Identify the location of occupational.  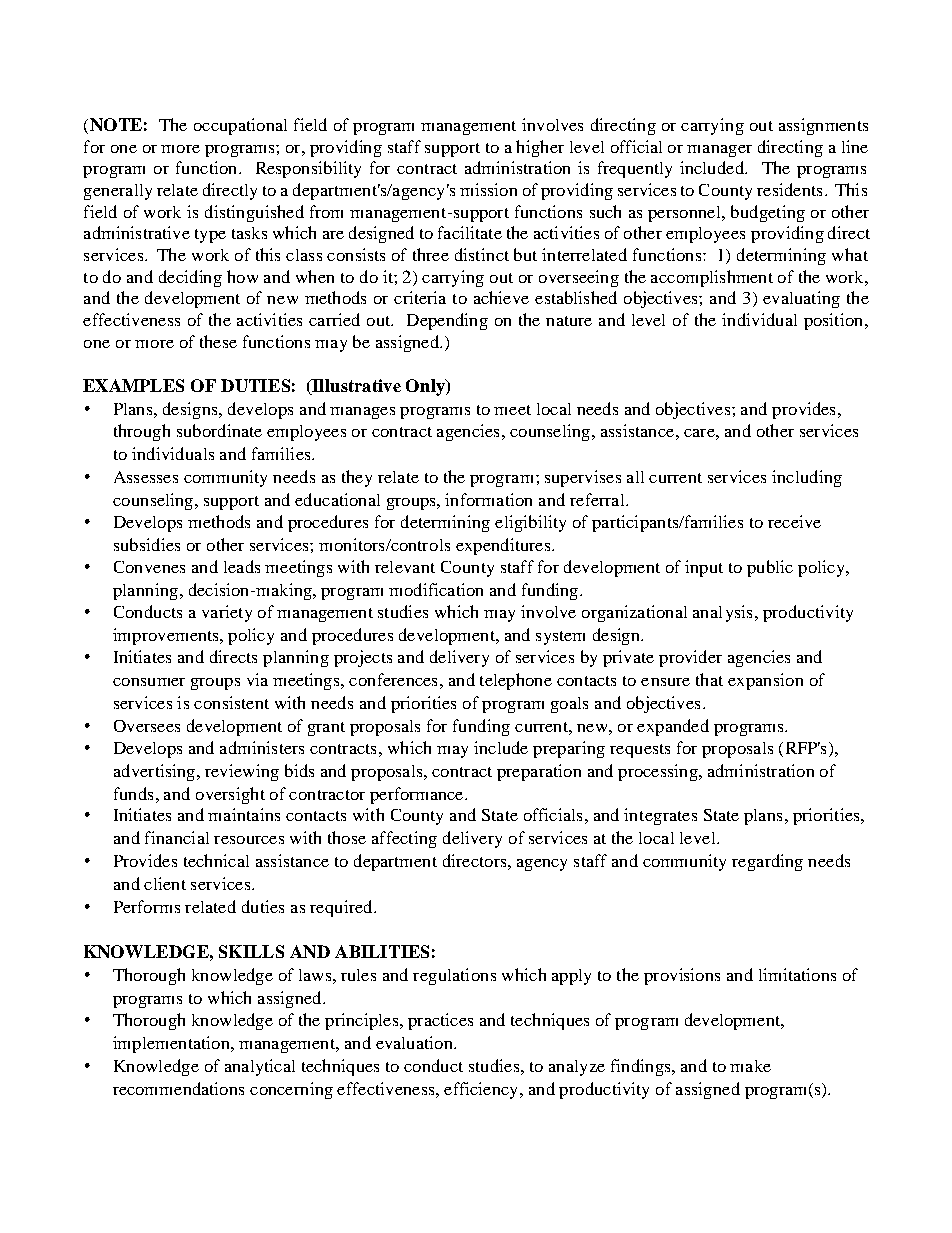
(240, 126).
